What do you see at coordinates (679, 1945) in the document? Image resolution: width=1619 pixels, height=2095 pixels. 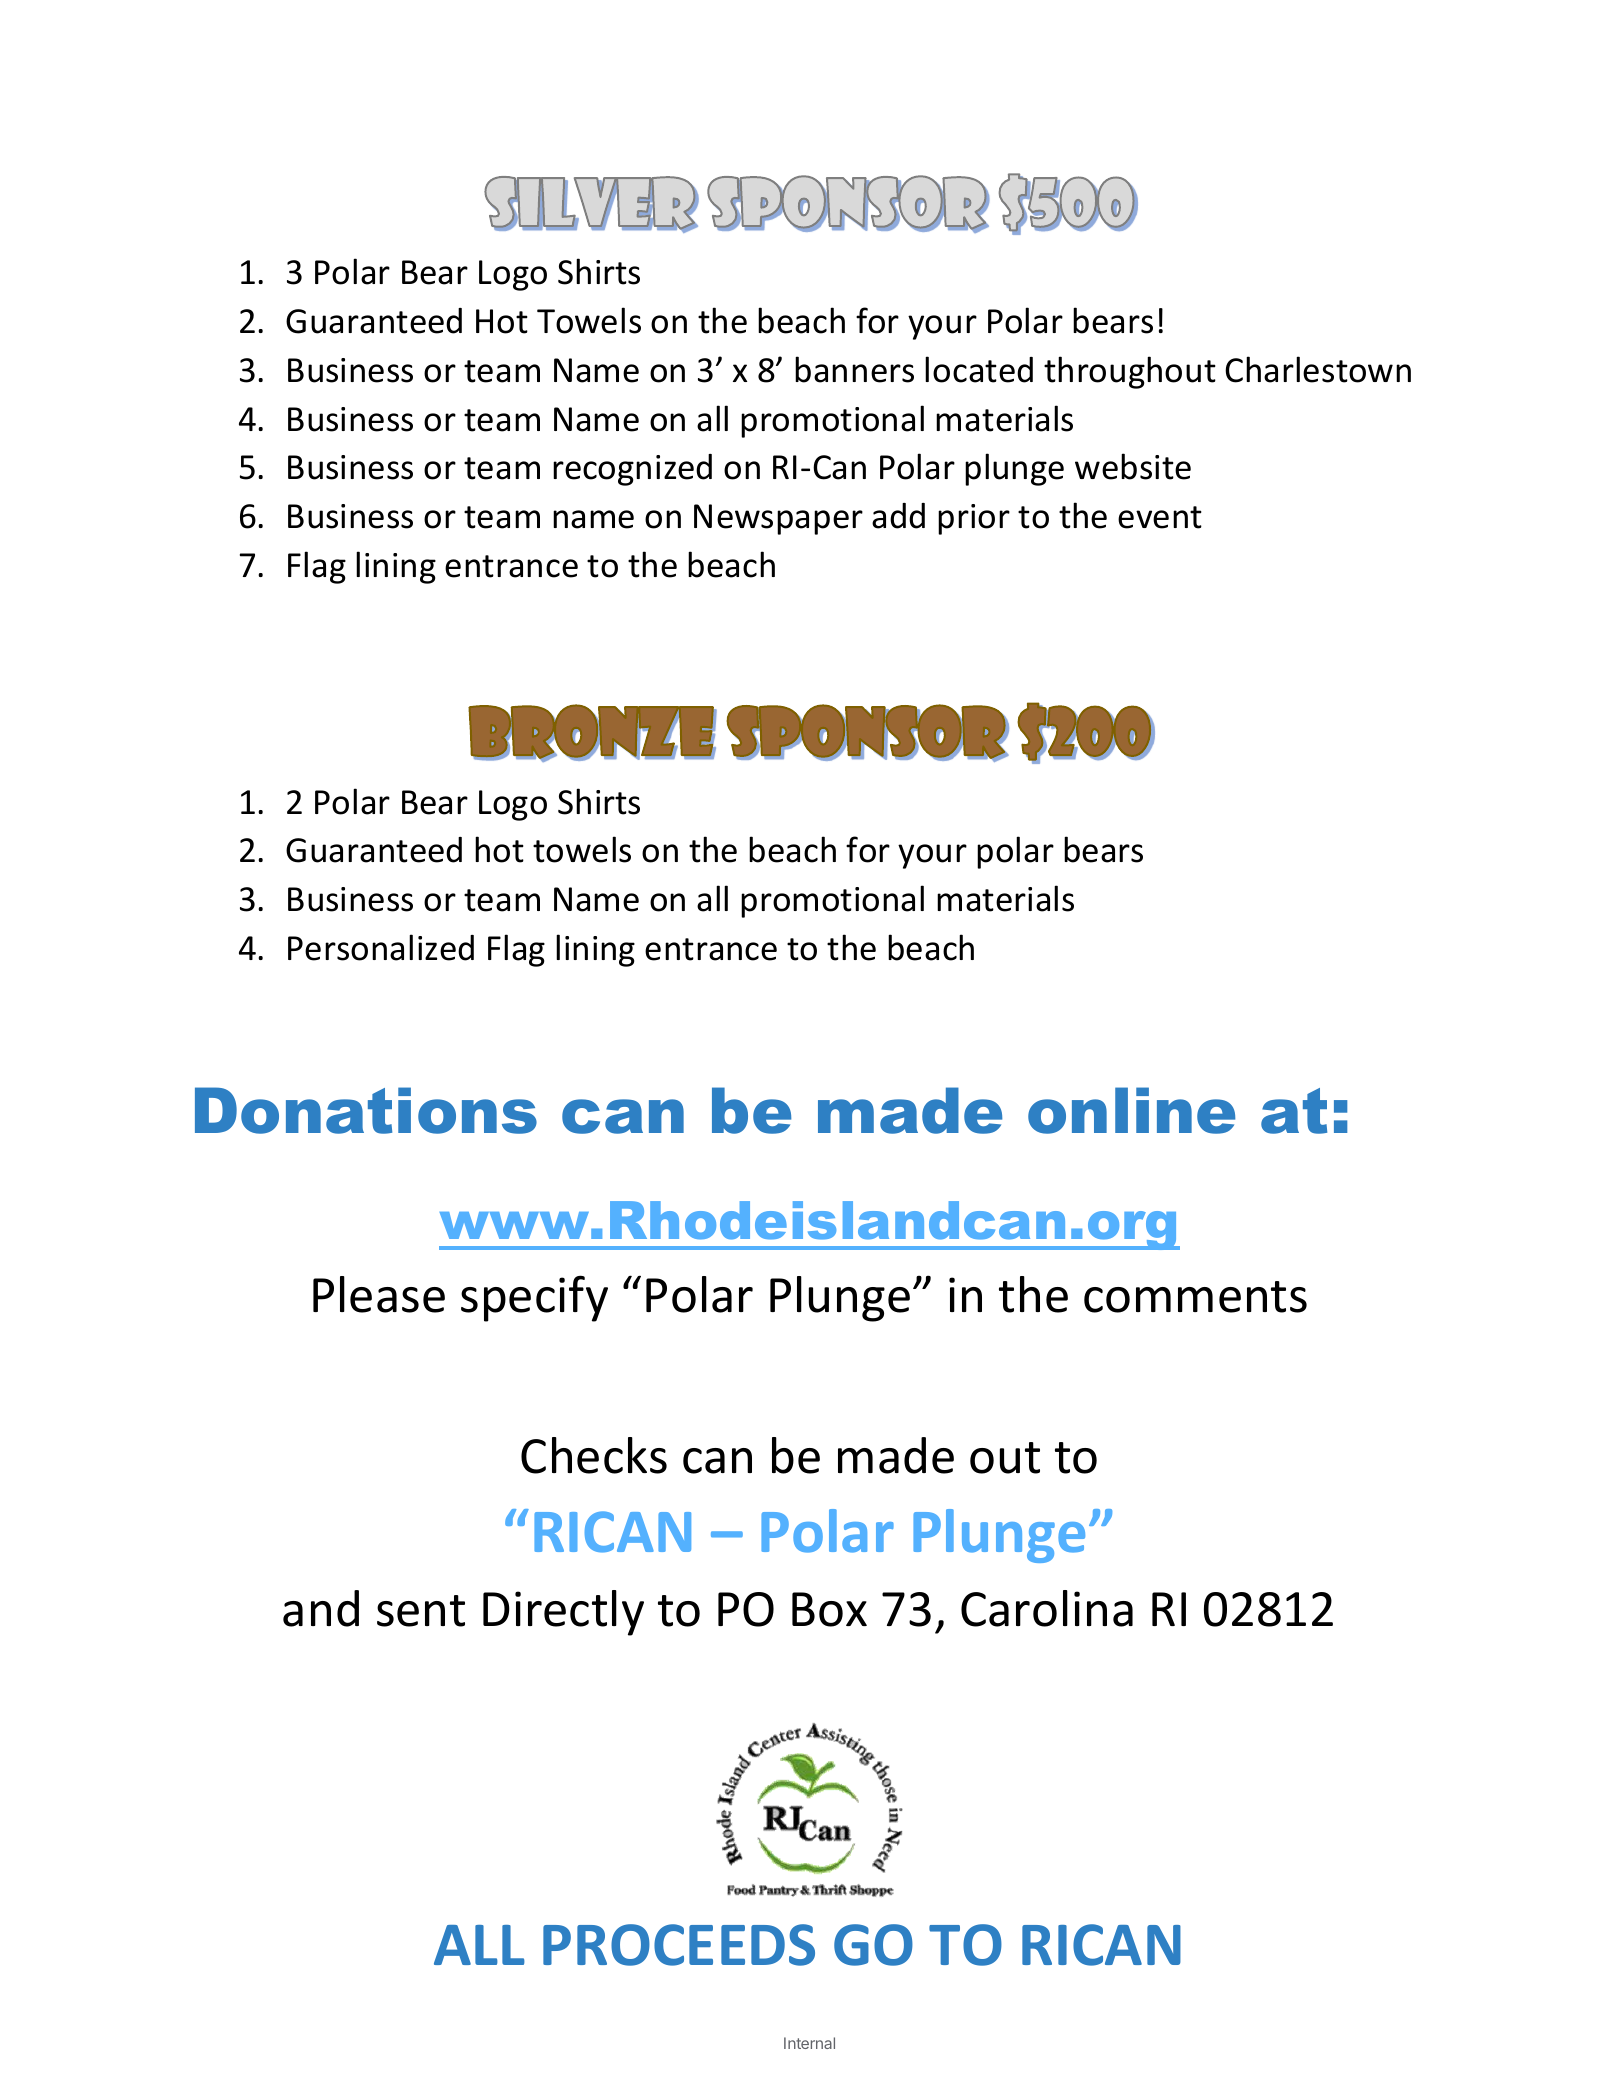 I see `PROCEEDS` at bounding box center [679, 1945].
